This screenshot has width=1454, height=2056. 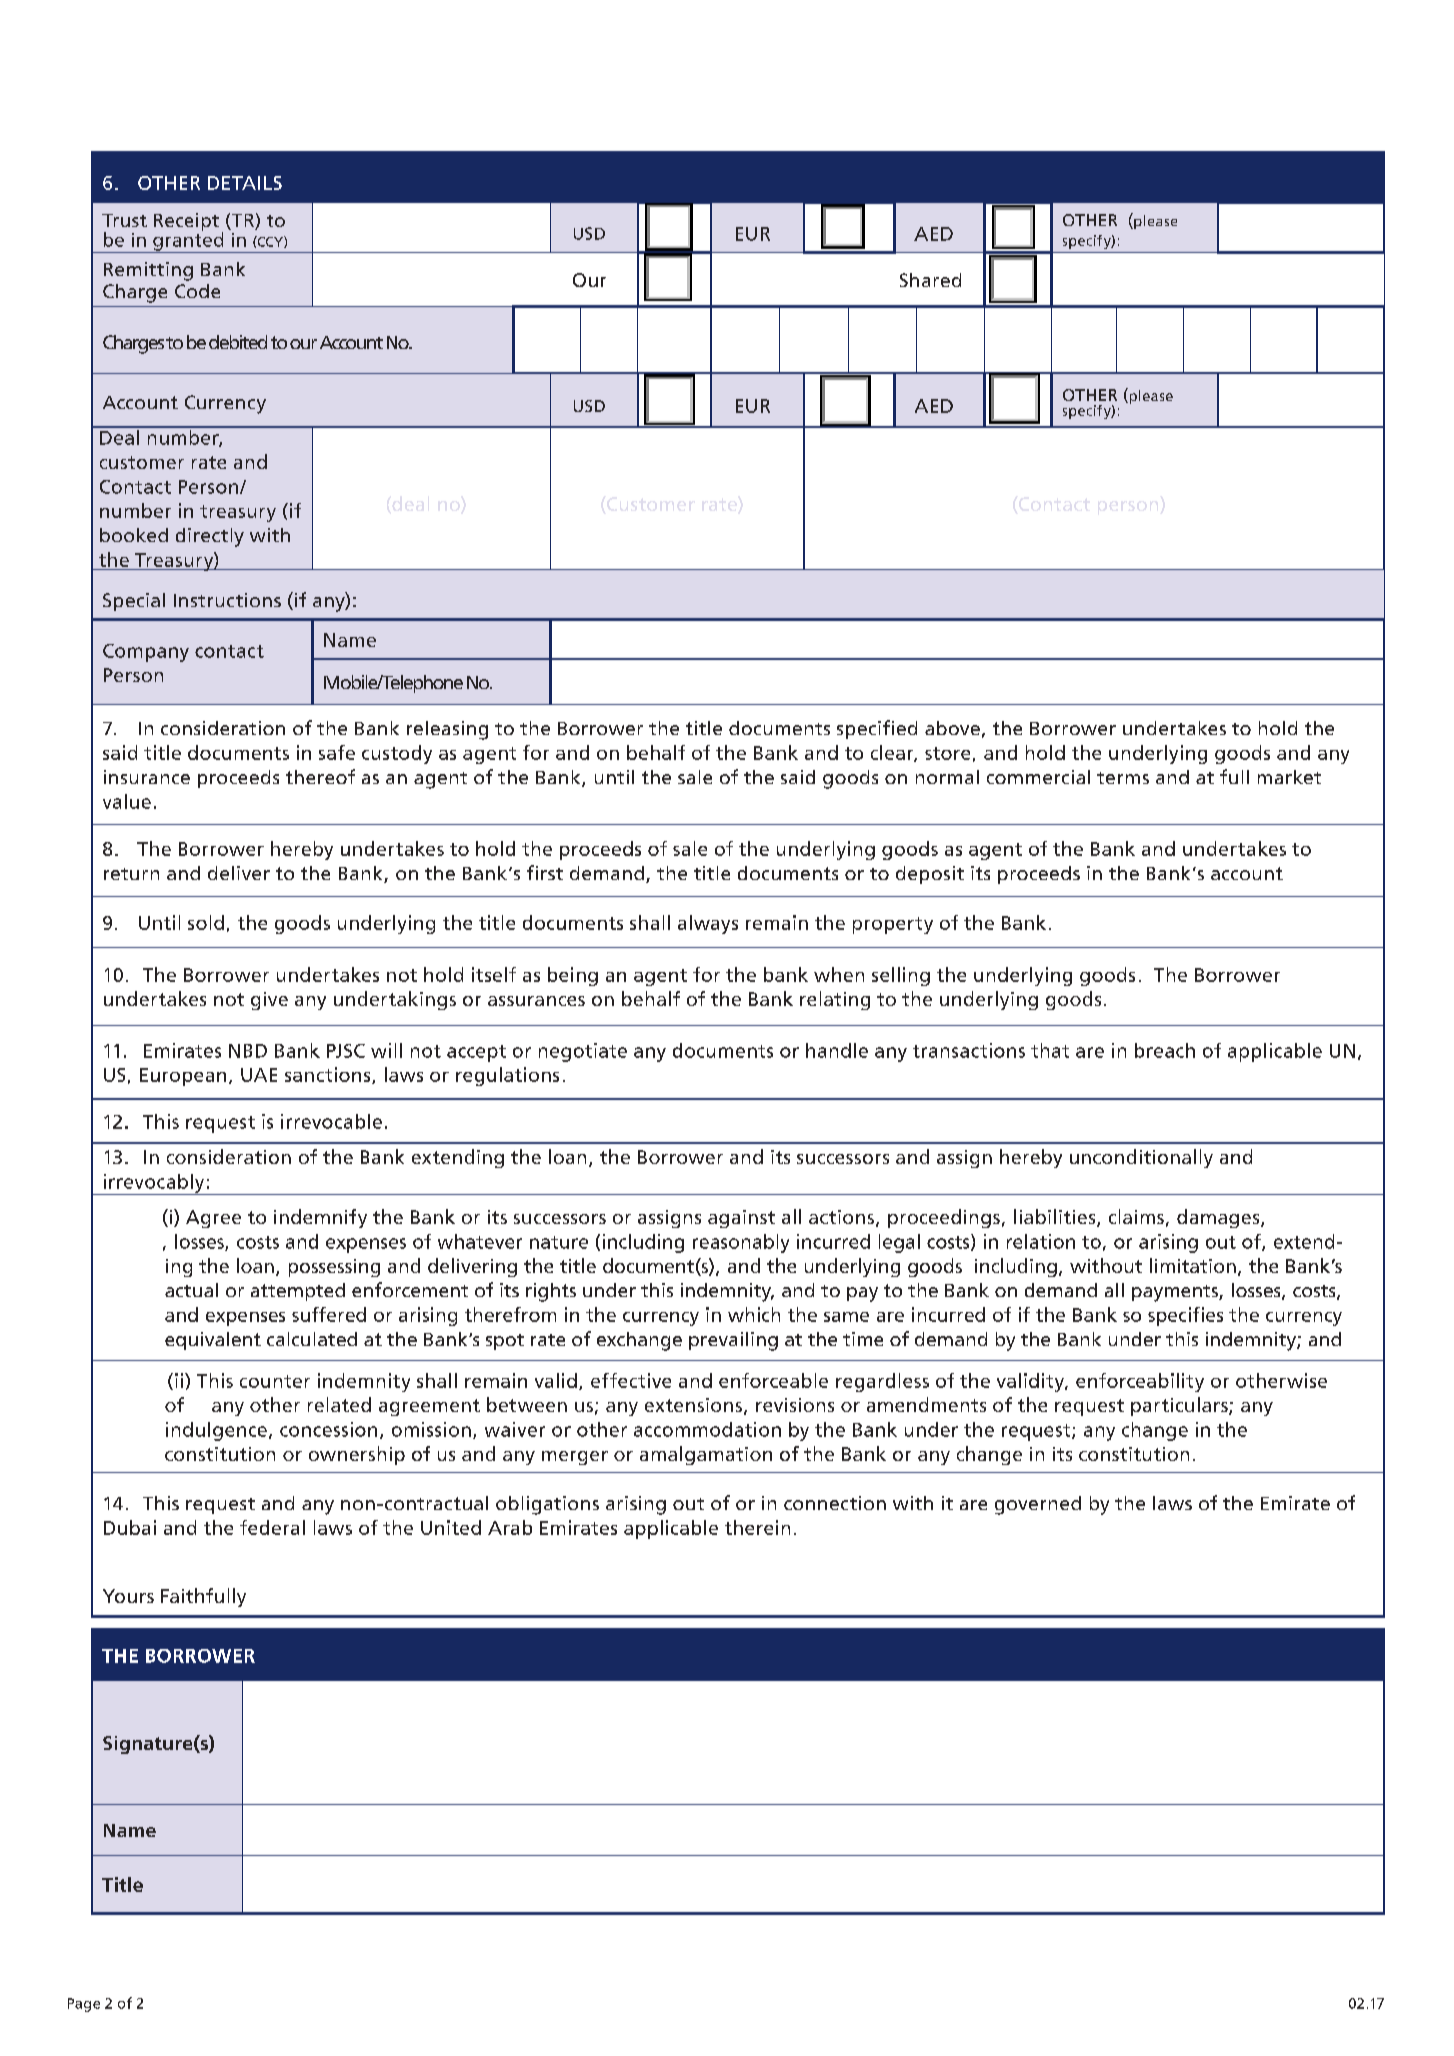 What do you see at coordinates (757, 1527) in the screenshot?
I see `therein` at bounding box center [757, 1527].
